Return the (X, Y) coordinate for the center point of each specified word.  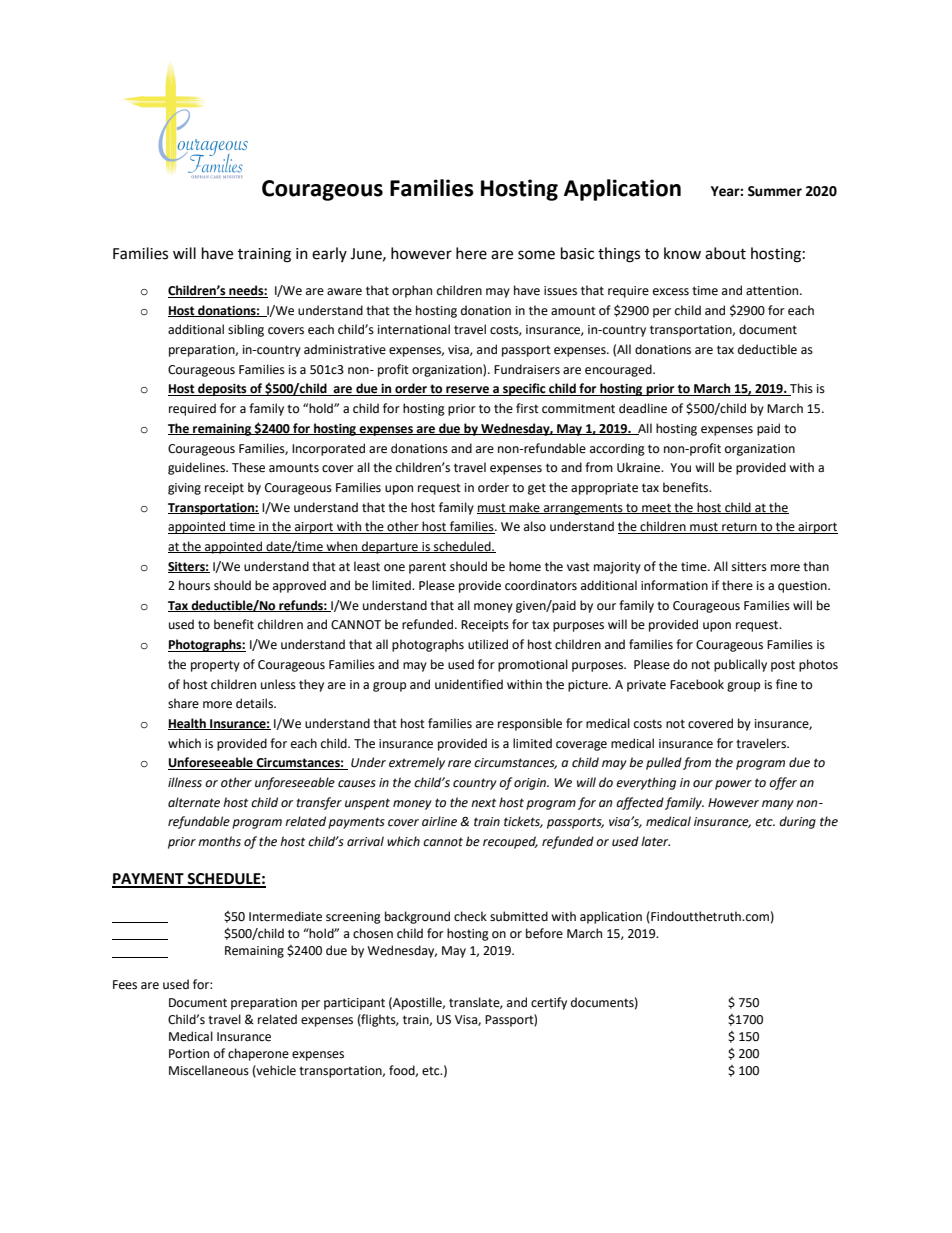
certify (549, 1003)
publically (740, 665)
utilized (488, 644)
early (329, 254)
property (215, 666)
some (536, 255)
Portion (189, 1054)
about (725, 253)
